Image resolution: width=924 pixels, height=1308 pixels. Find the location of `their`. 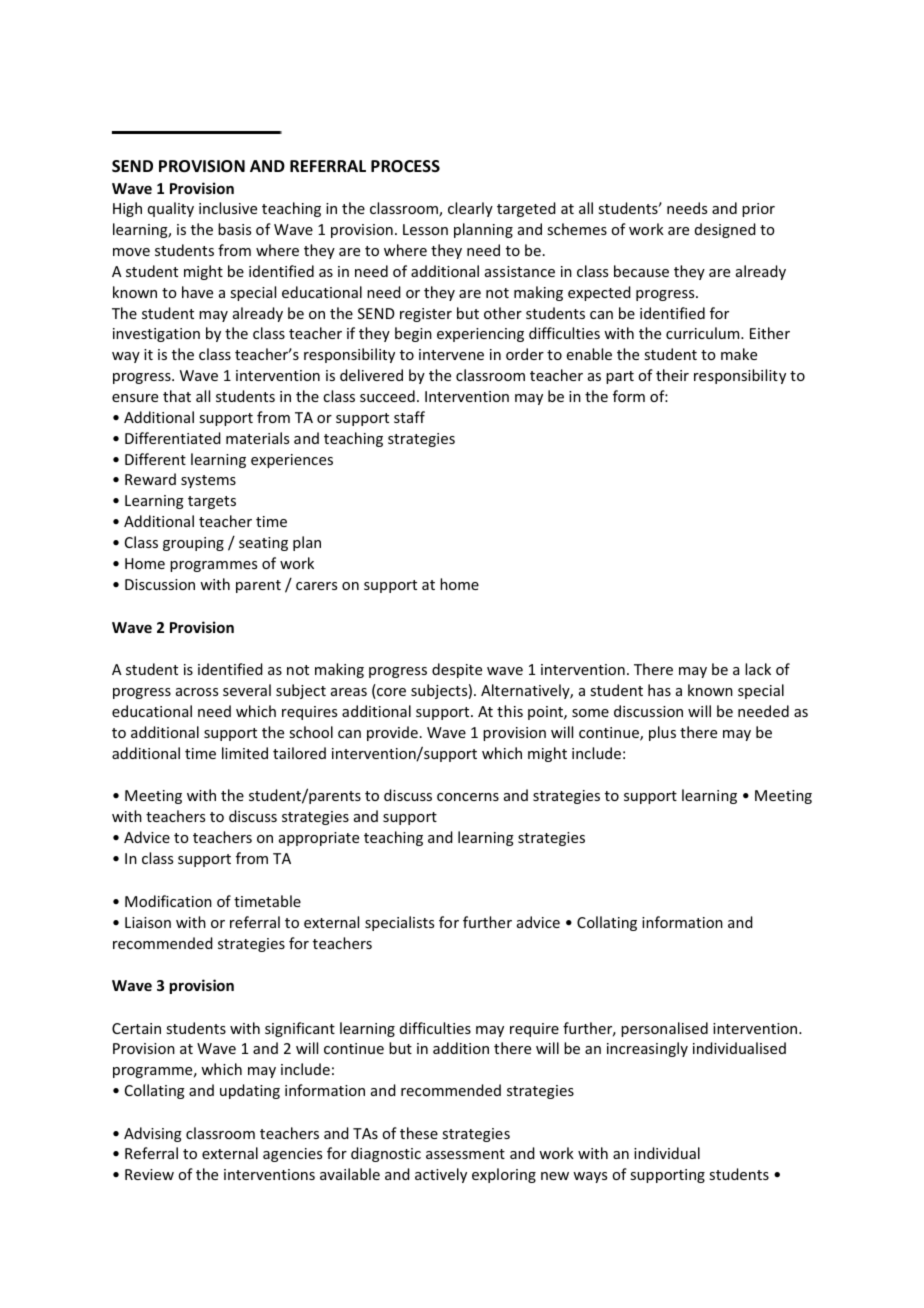

their is located at coordinates (672, 375).
